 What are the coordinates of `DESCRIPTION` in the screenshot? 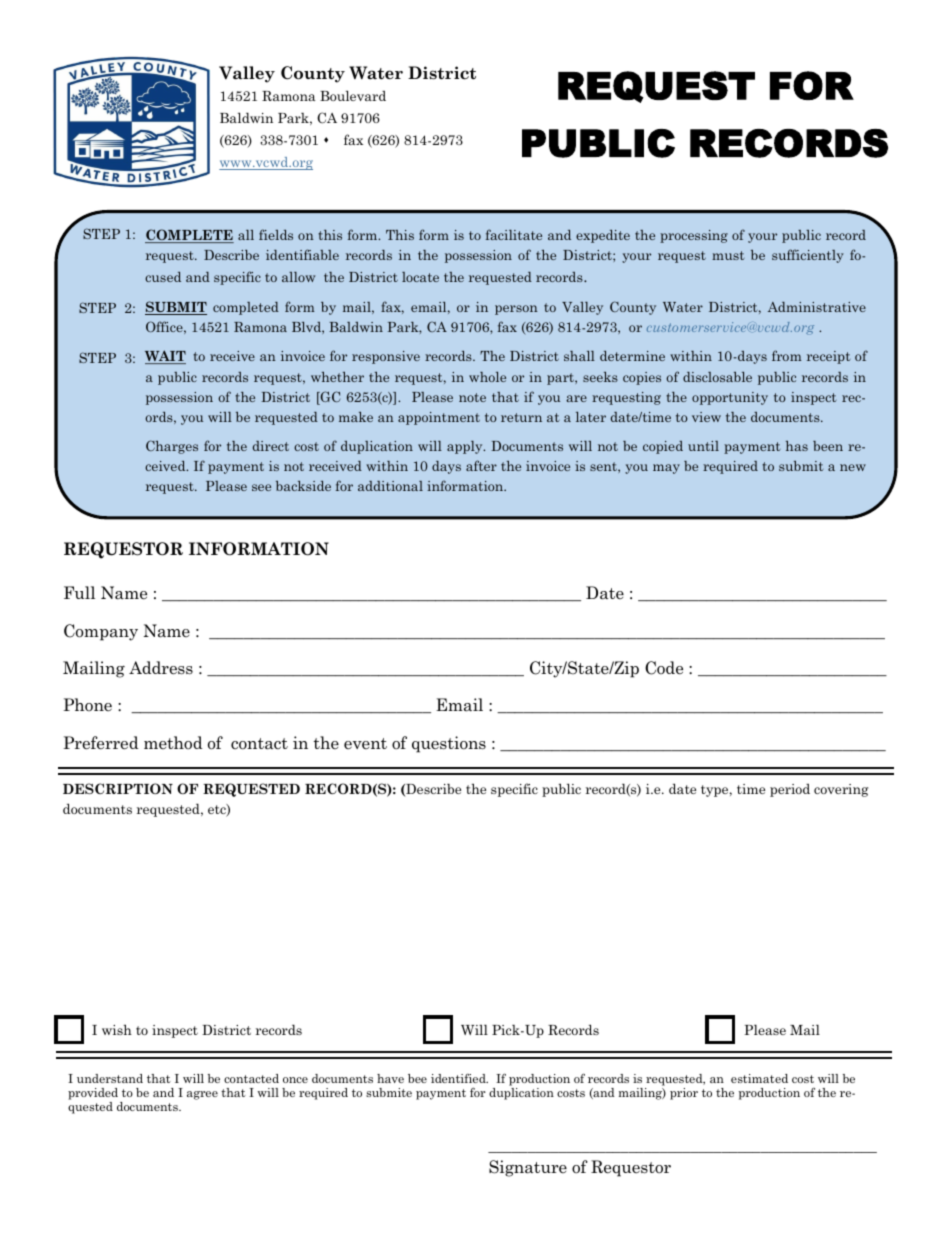 It's located at (118, 788).
